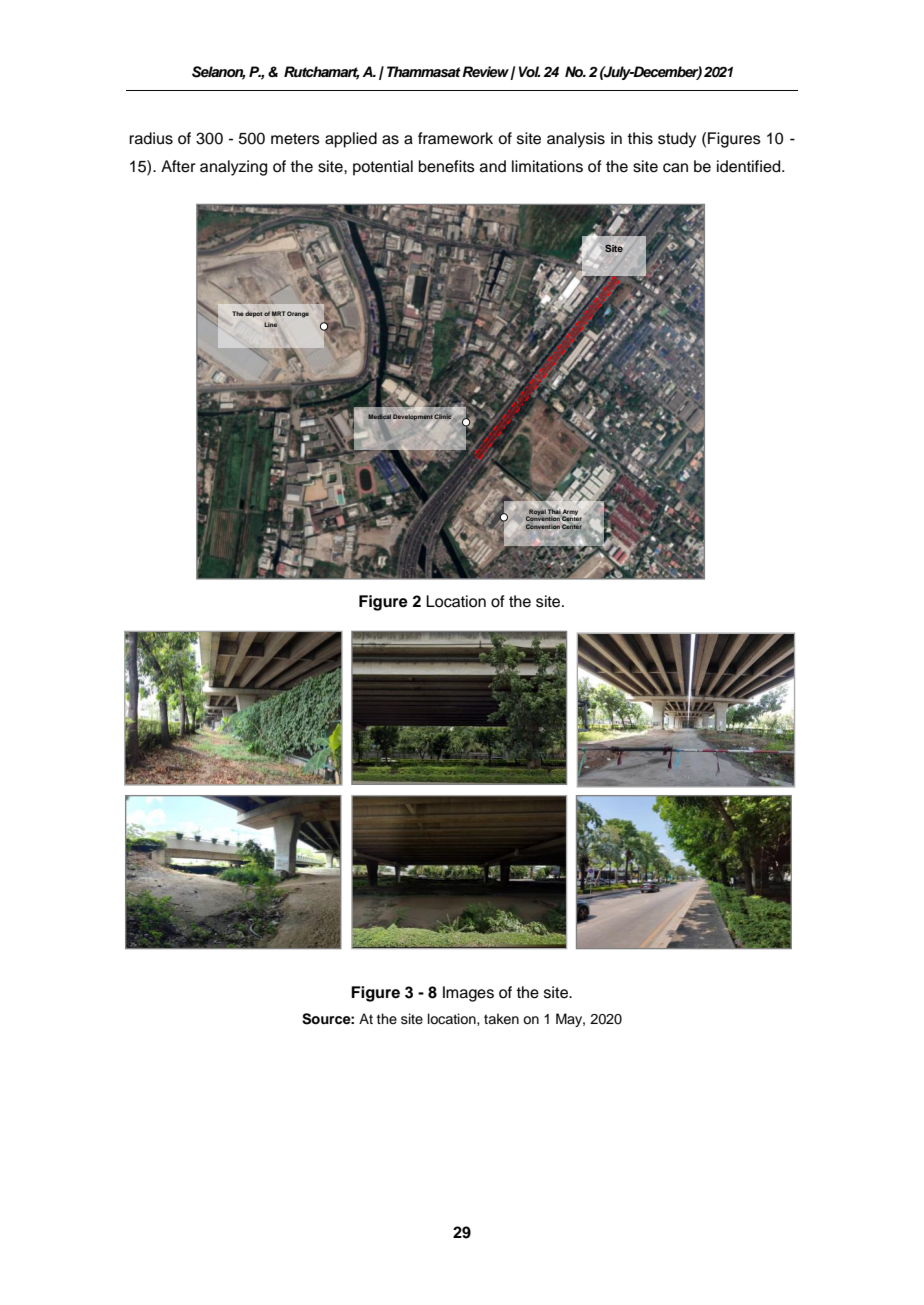 The height and width of the screenshot is (1305, 924). I want to click on study, so click(677, 140).
